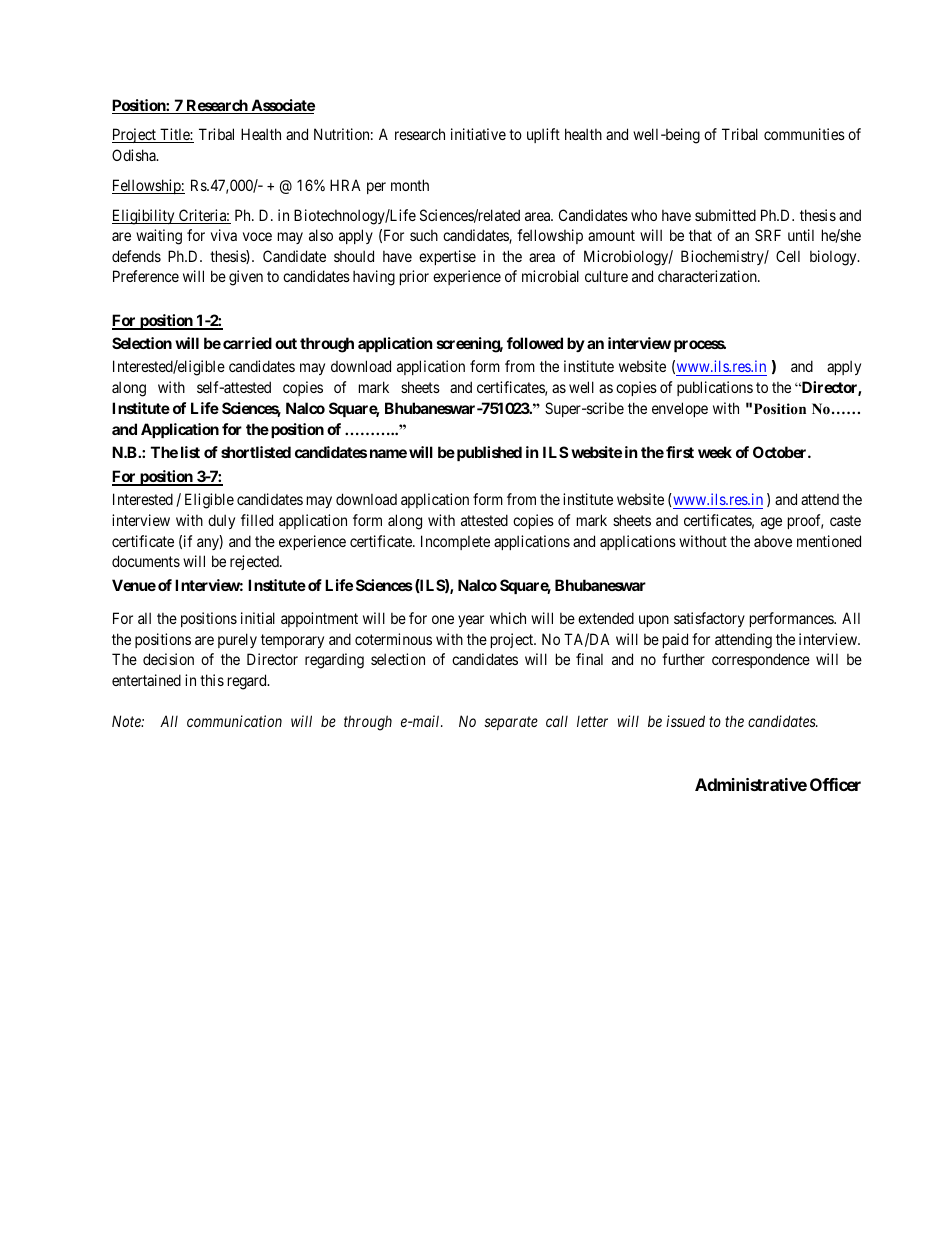 The height and width of the screenshot is (1233, 952). What do you see at coordinates (455, 542) in the screenshot?
I see `Incomplete` at bounding box center [455, 542].
